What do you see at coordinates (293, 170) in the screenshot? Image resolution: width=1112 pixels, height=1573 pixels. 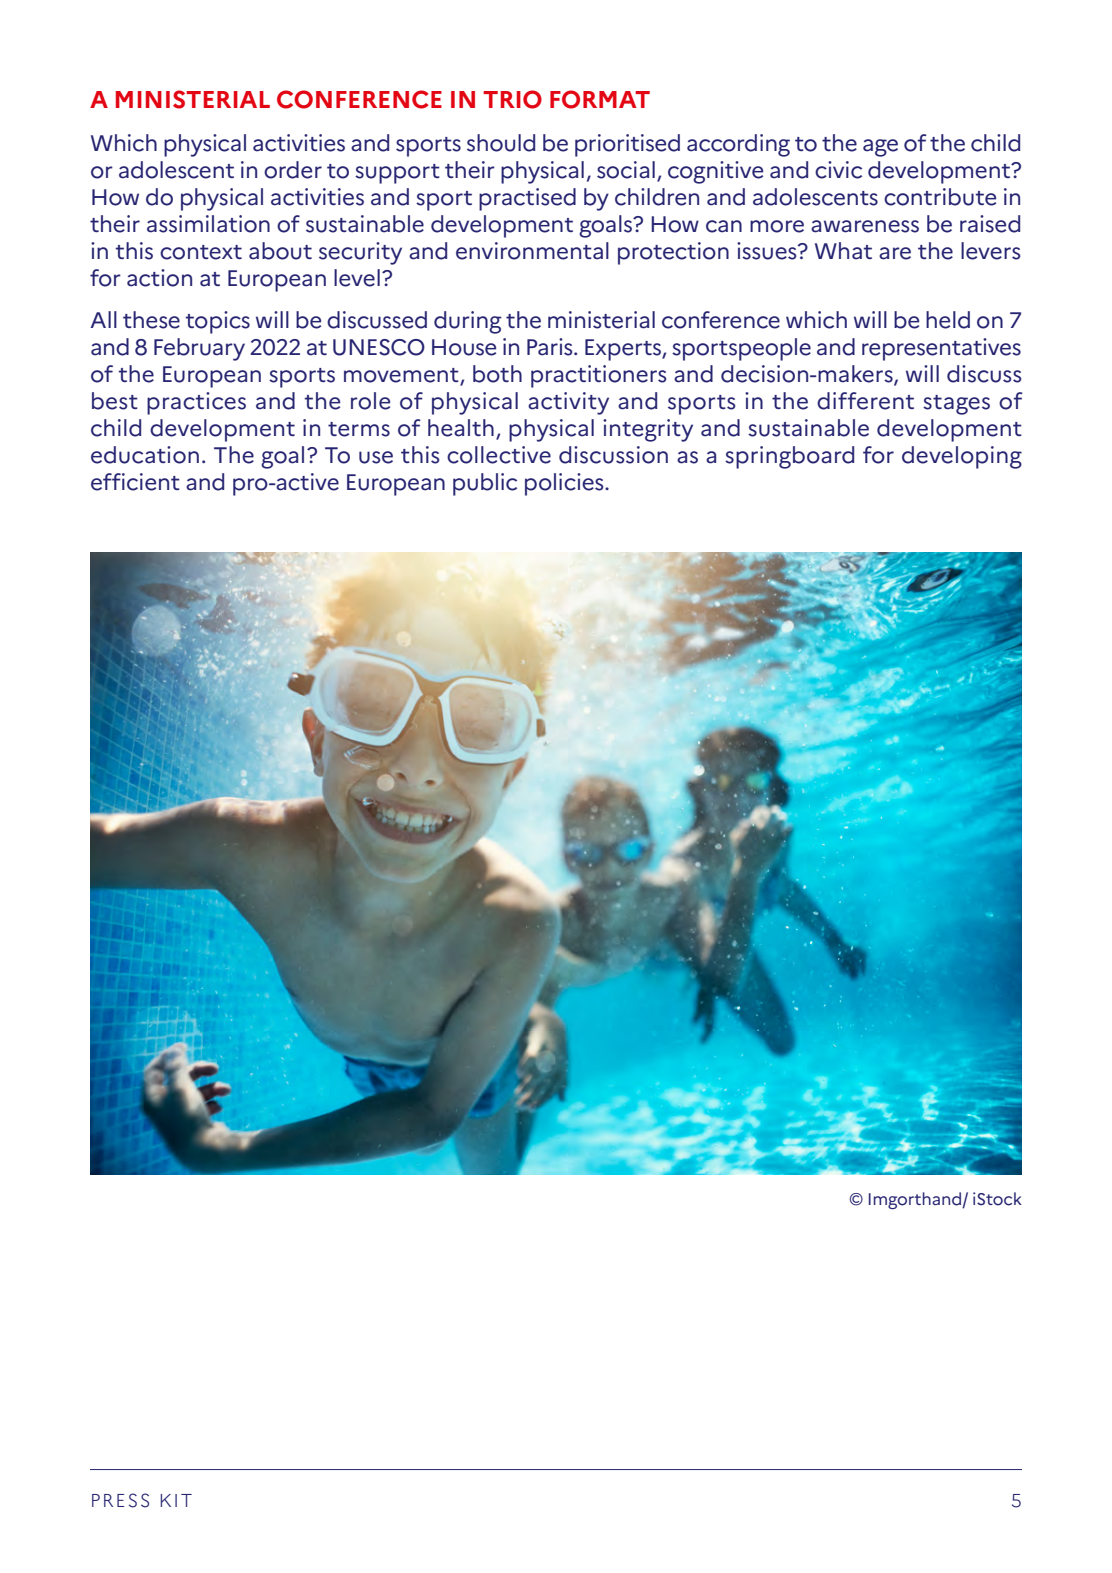 I see `order` at bounding box center [293, 170].
